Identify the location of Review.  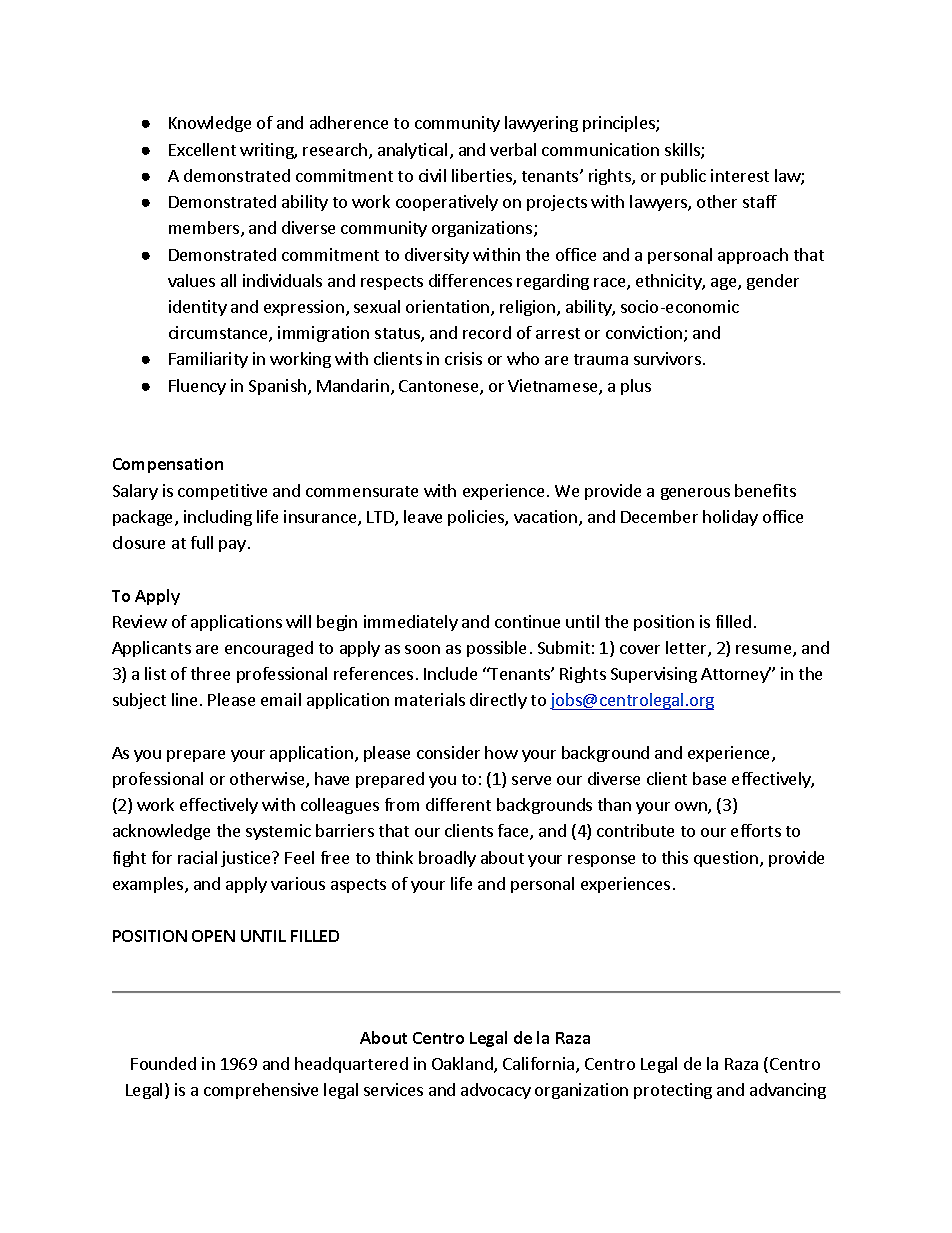
(140, 621).
